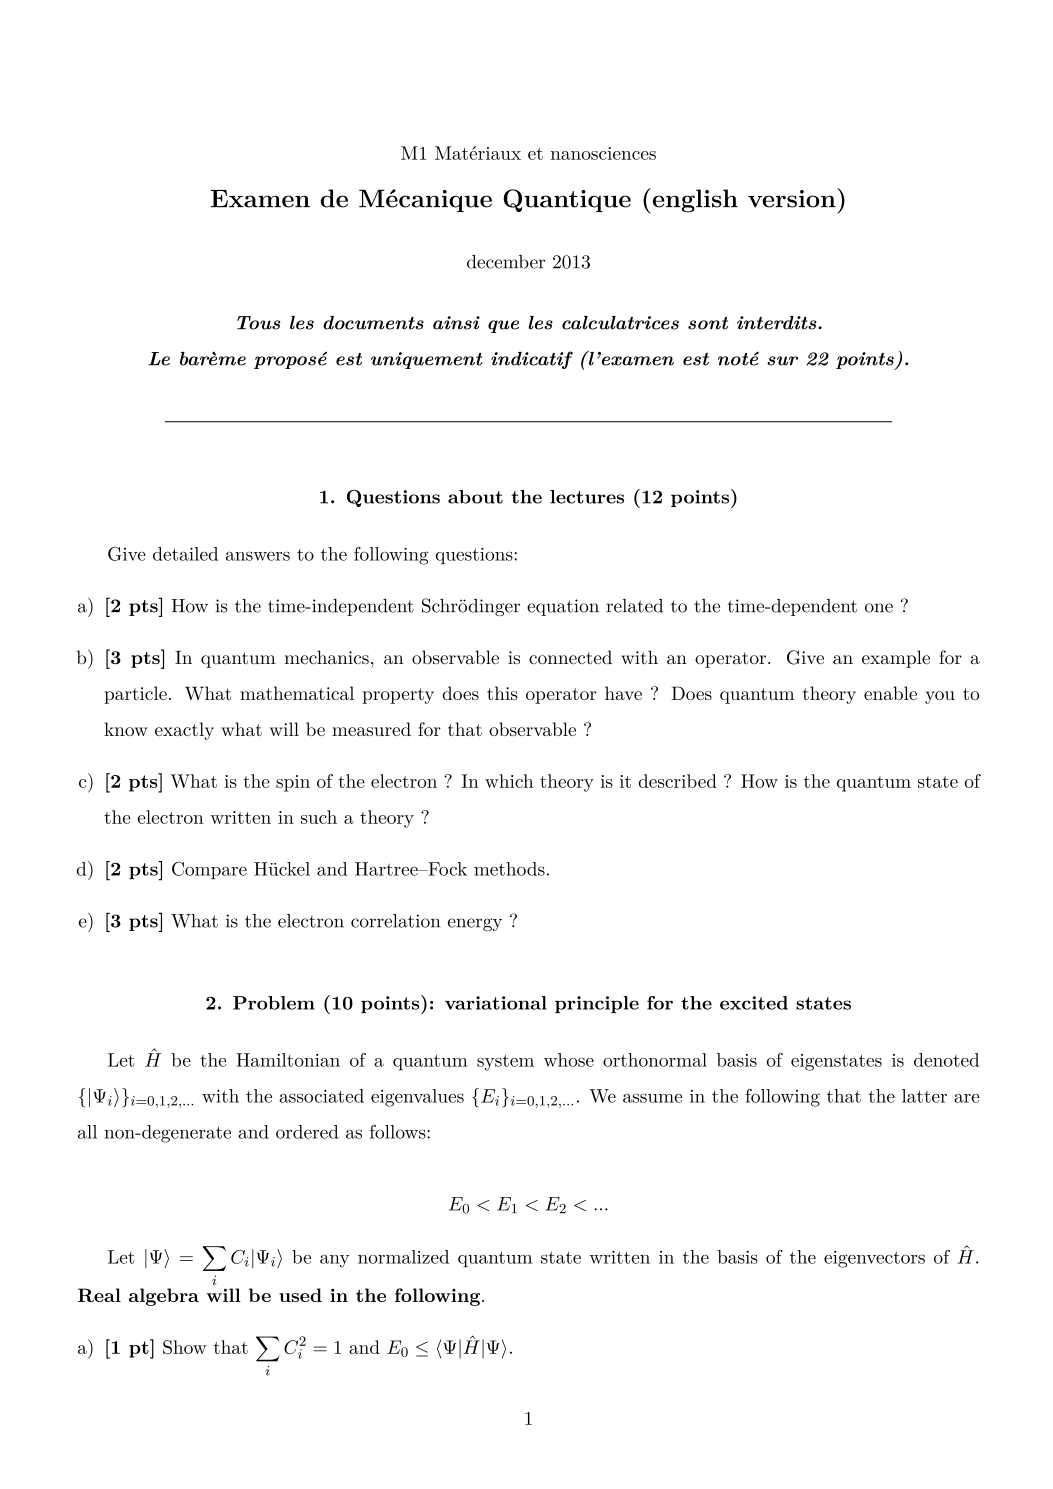 Image resolution: width=1053 pixels, height=1489 pixels. Describe the element at coordinates (563, 607) in the document. I see `equation` at that location.
